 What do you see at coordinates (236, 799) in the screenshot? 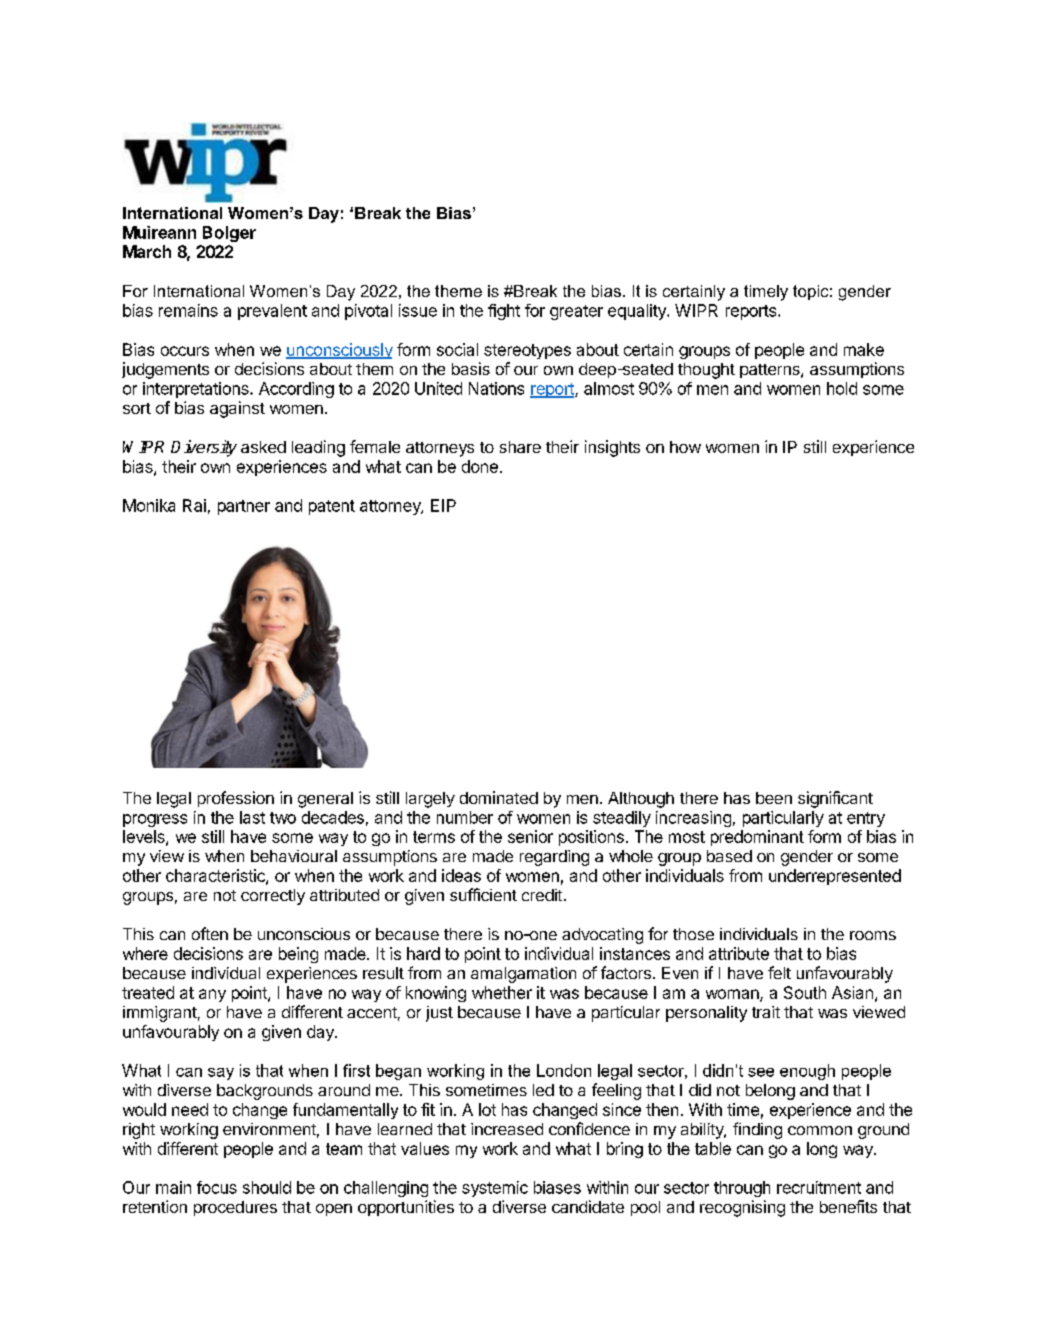
I see `profession` at bounding box center [236, 799].
